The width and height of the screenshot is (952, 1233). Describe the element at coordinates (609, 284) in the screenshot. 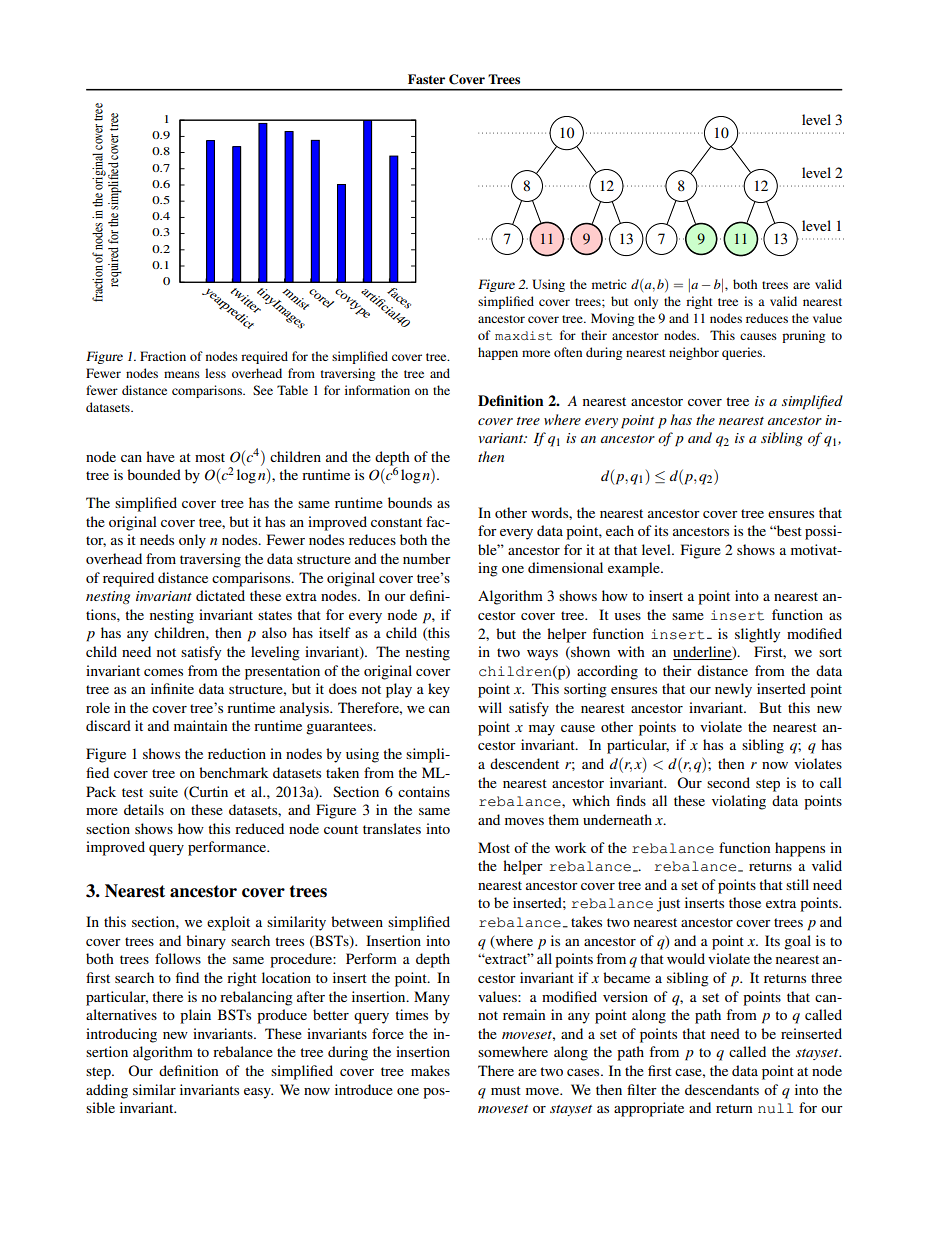

I see `metric` at that location.
